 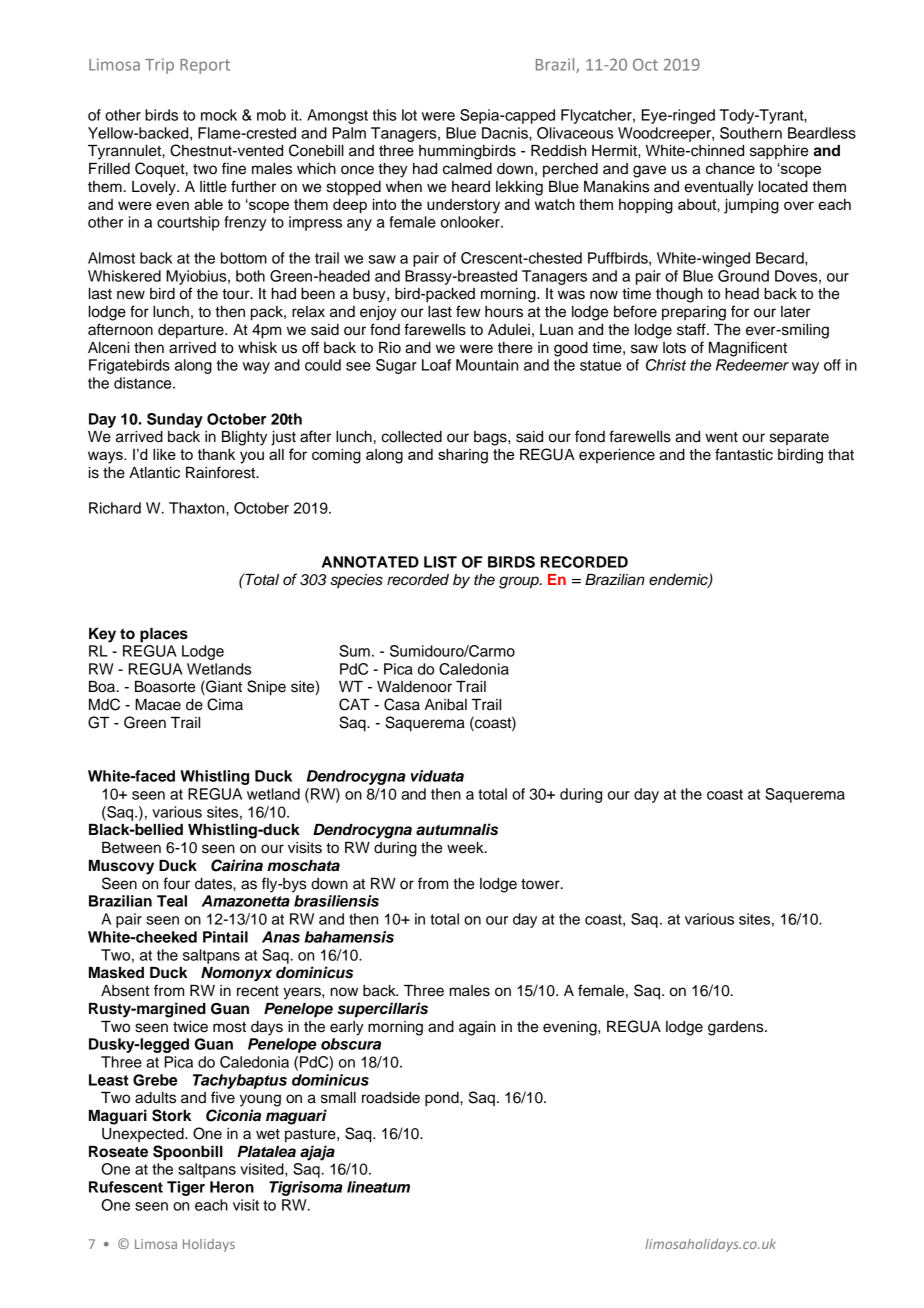 What do you see at coordinates (219, 115) in the screenshot?
I see `mock` at bounding box center [219, 115].
